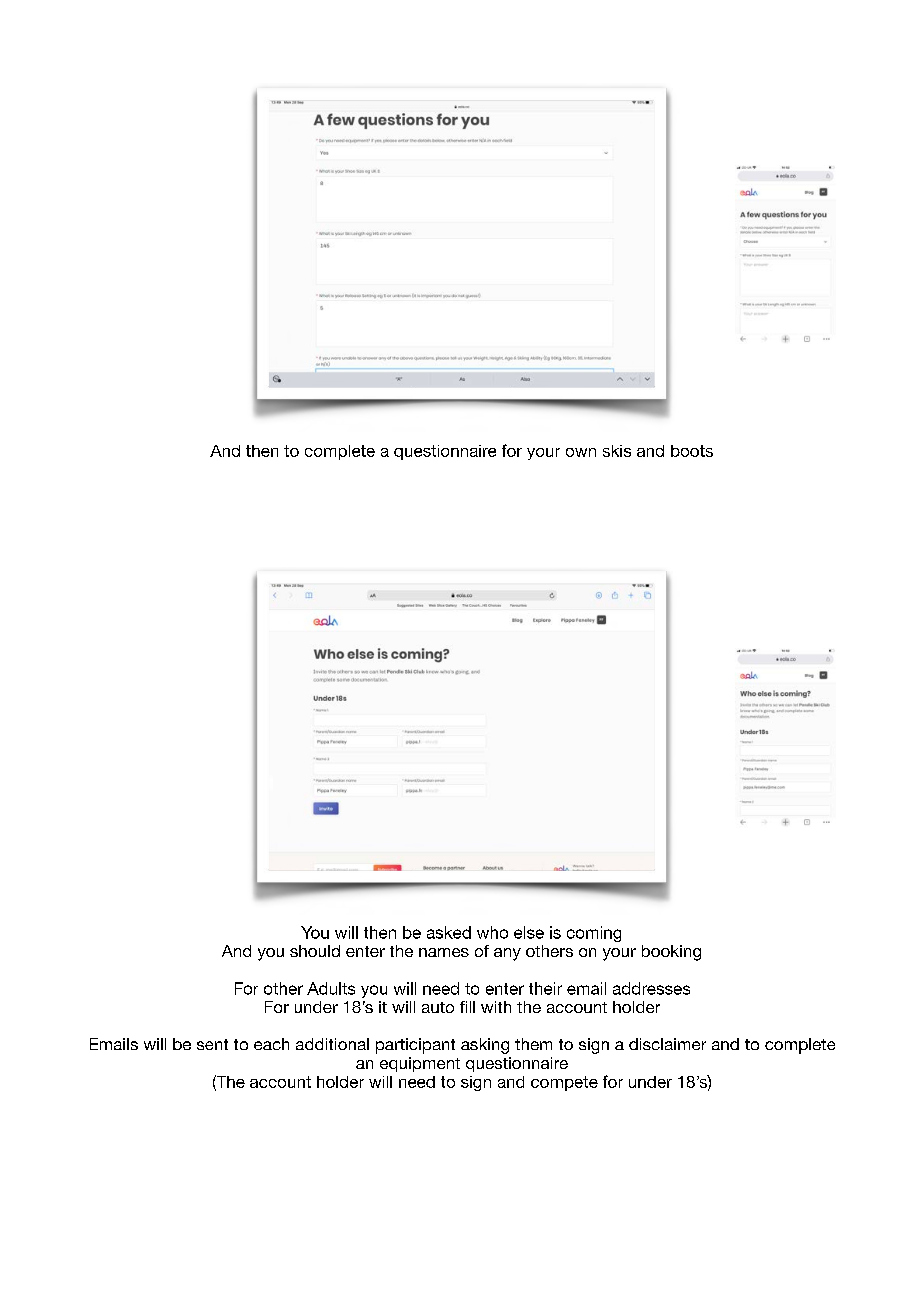  Describe the element at coordinates (594, 934) in the screenshot. I see `coming` at that location.
